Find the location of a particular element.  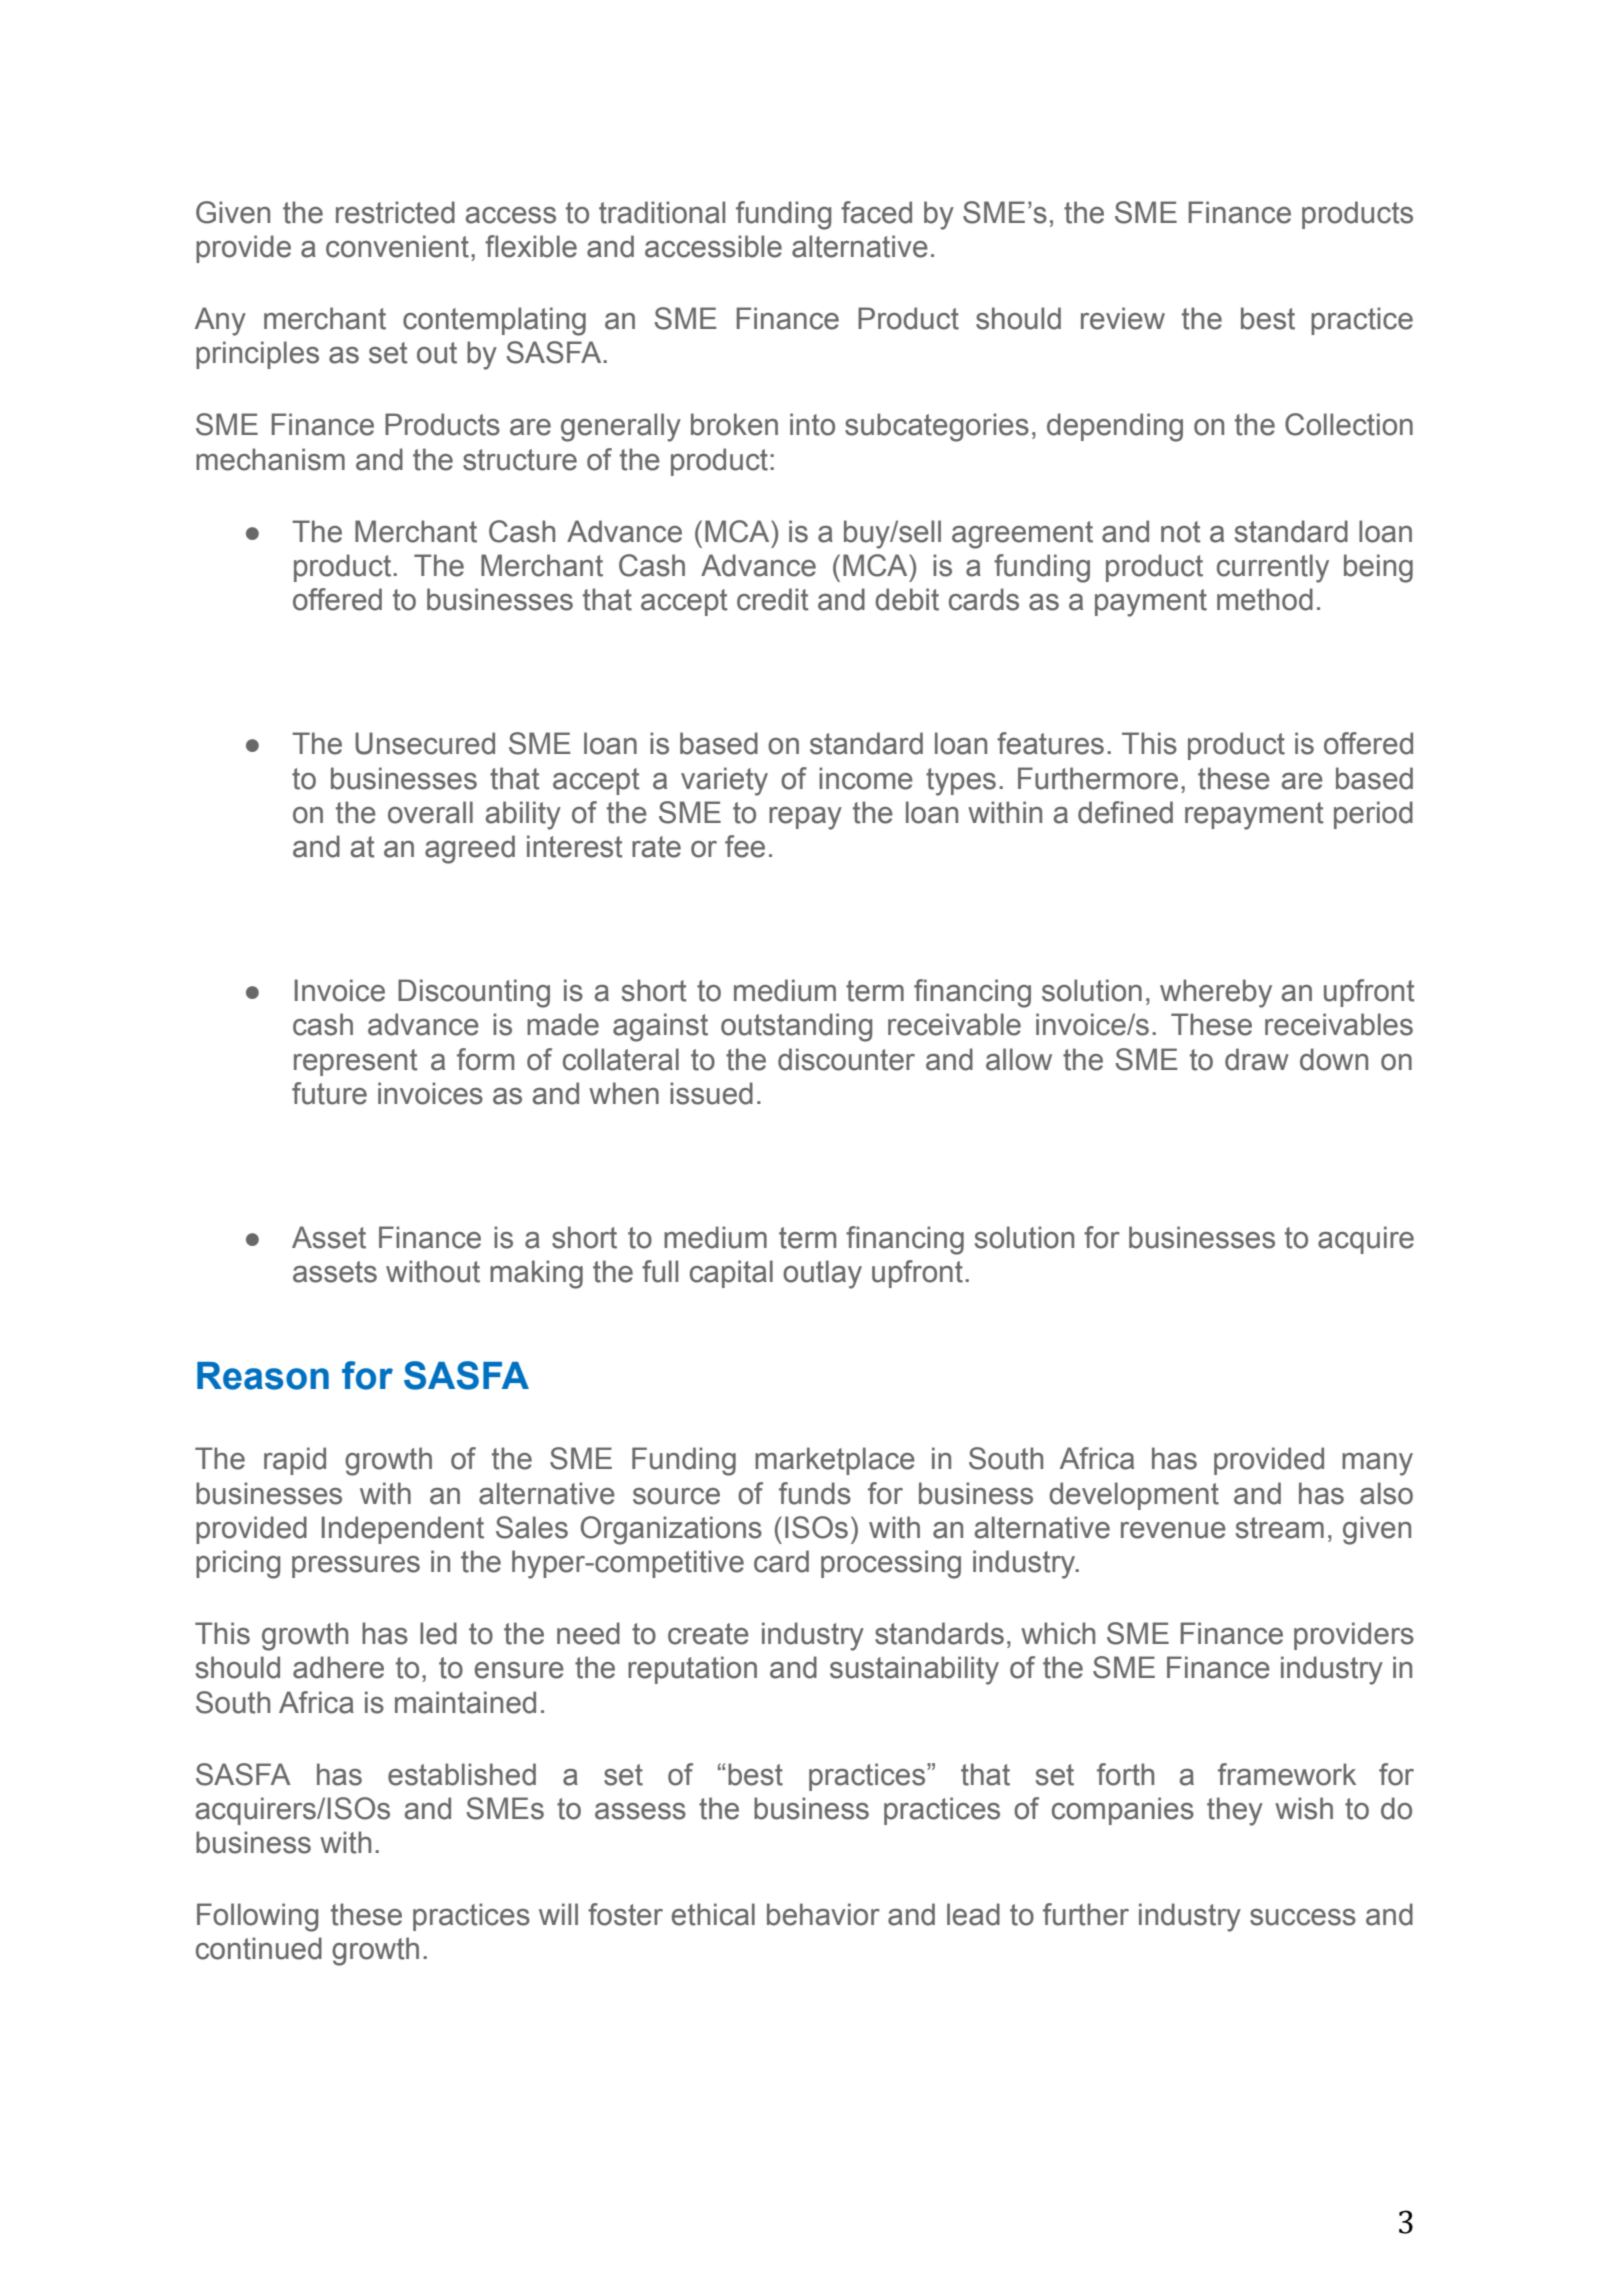

represent is located at coordinates (356, 1062).
